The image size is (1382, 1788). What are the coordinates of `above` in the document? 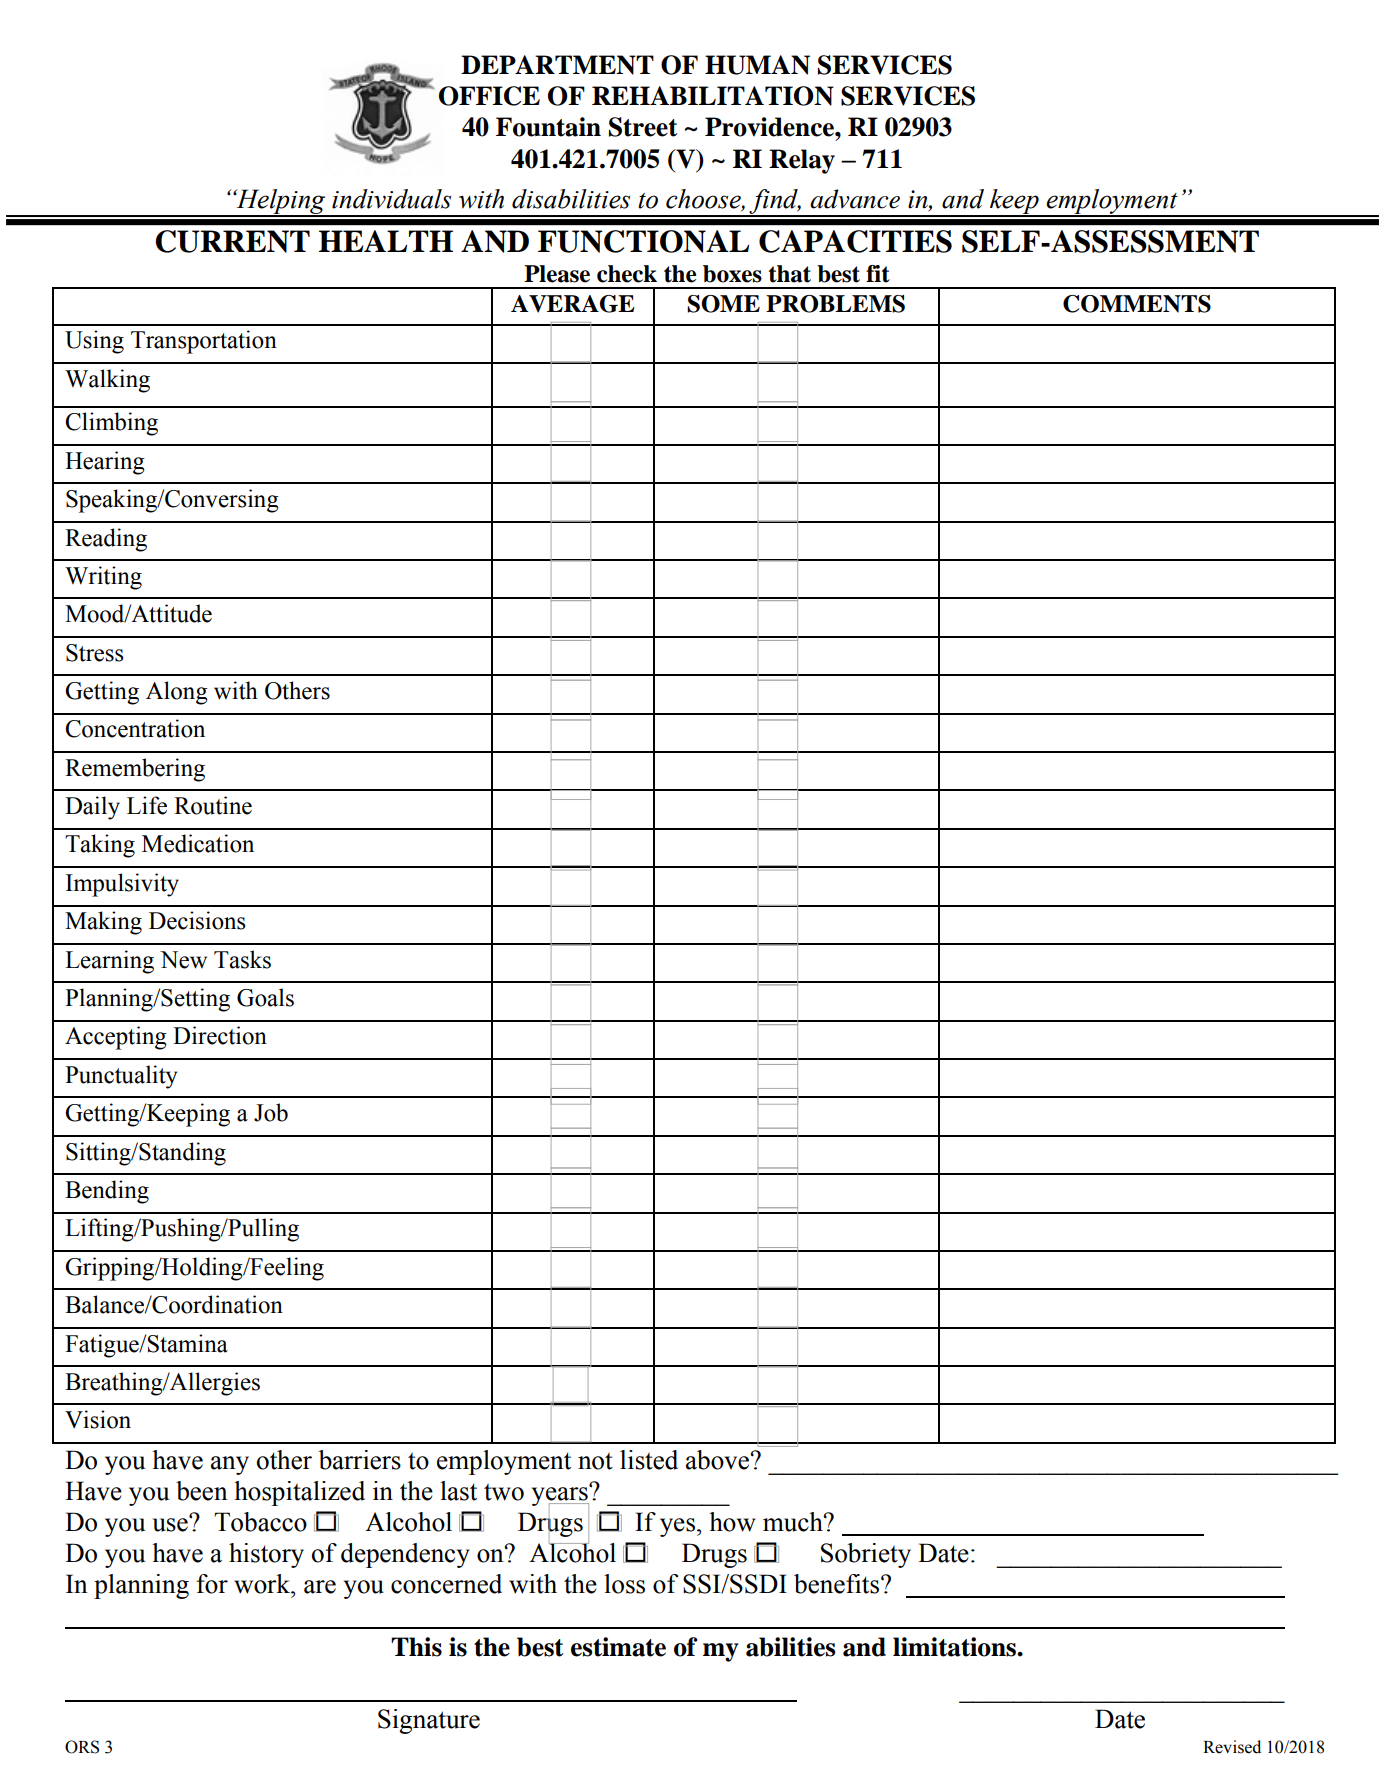 It's located at (718, 1460).
